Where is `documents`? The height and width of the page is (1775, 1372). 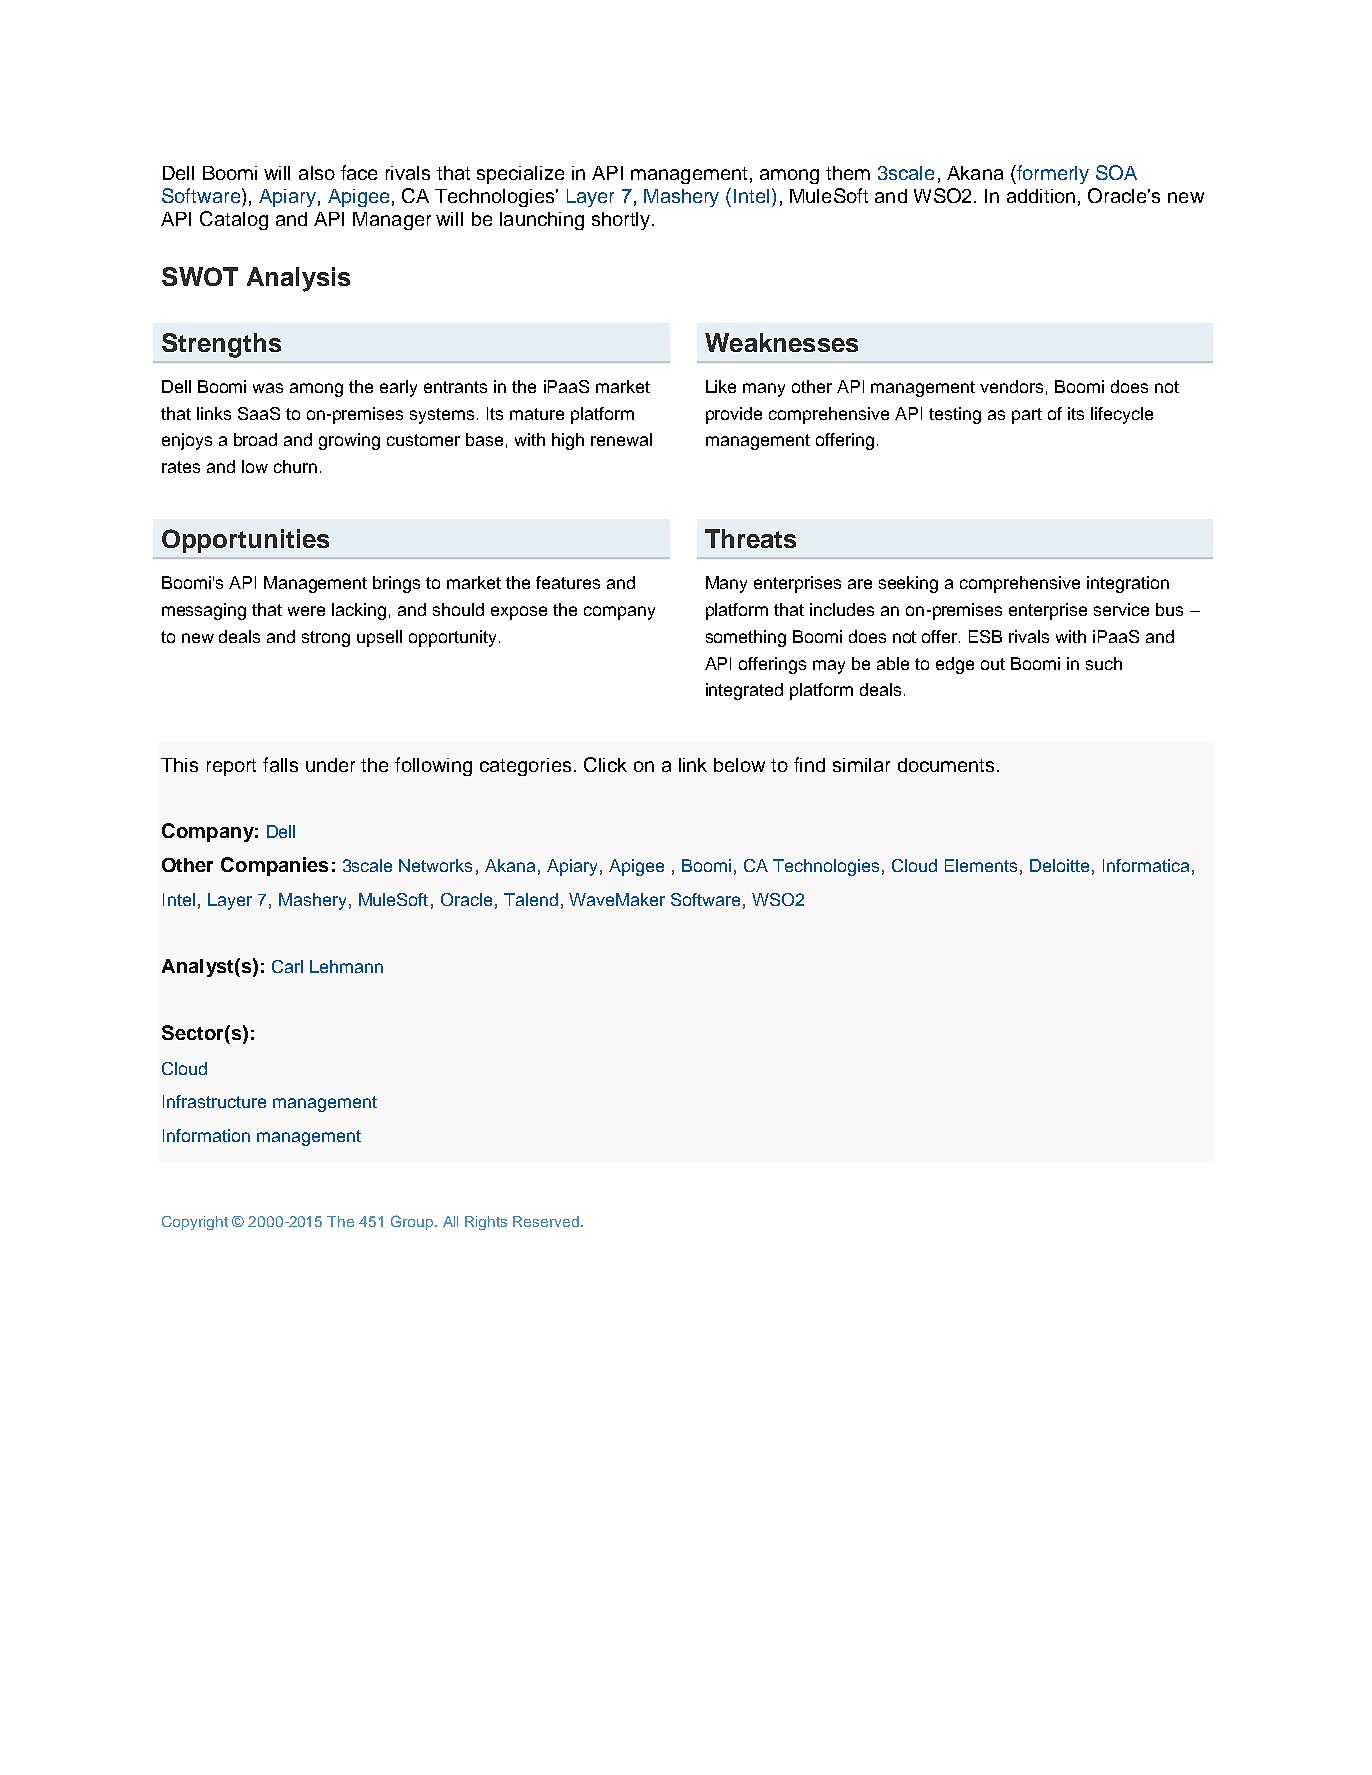
documents is located at coordinates (946, 765).
